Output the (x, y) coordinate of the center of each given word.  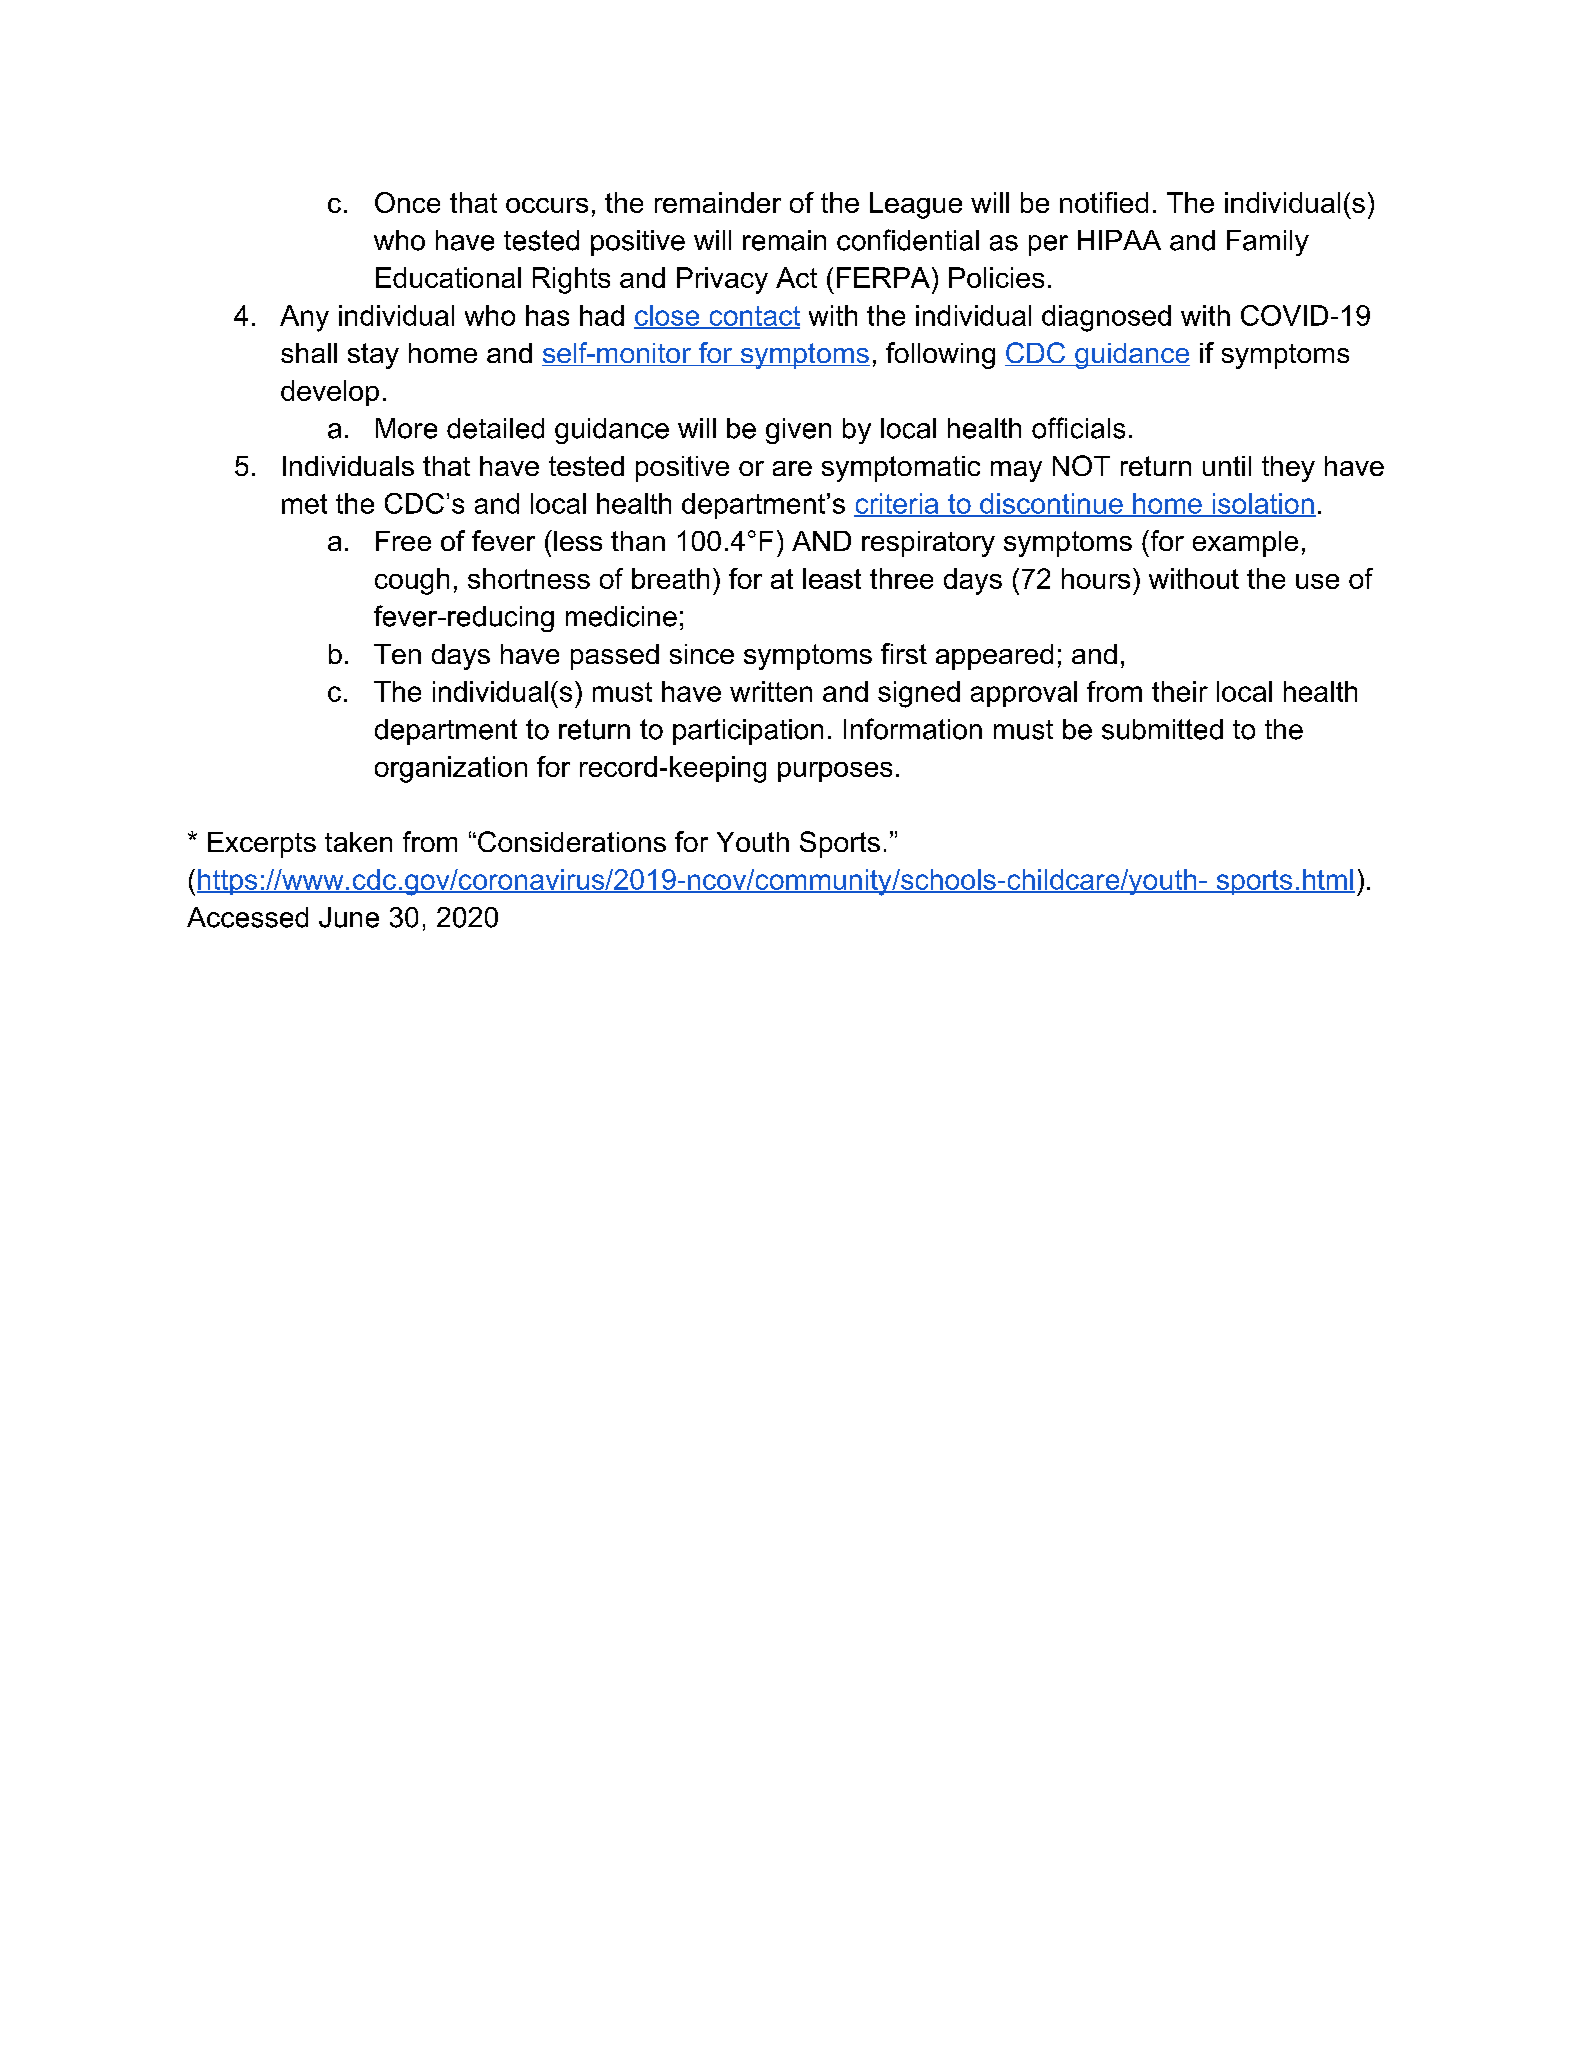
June (349, 917)
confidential (908, 240)
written (771, 691)
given (798, 431)
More (406, 428)
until (1227, 466)
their (1180, 691)
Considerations (572, 841)
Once (407, 202)
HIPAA (1119, 240)
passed (615, 657)
